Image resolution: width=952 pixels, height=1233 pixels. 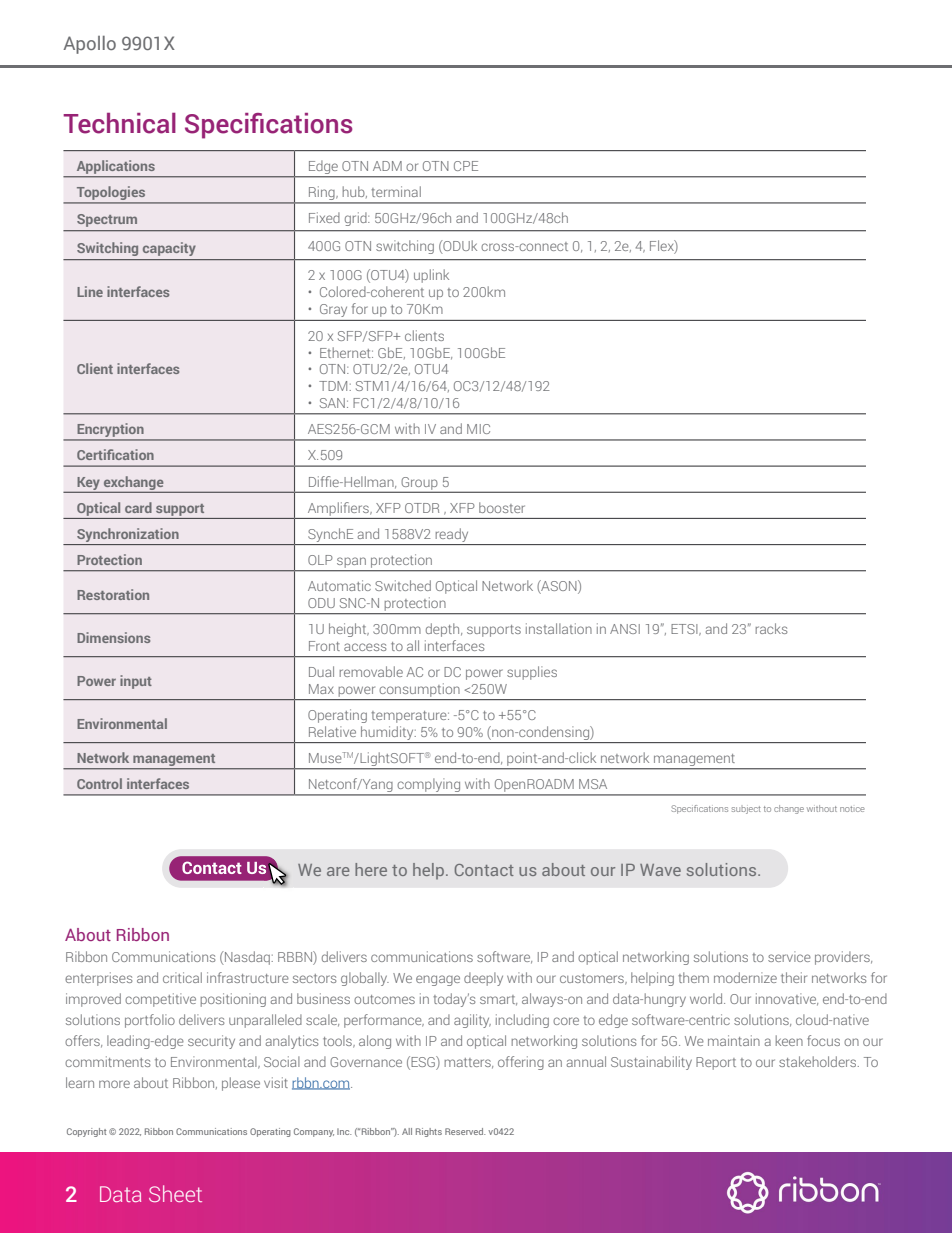 What do you see at coordinates (478, 429) in the image?
I see `MIC` at bounding box center [478, 429].
